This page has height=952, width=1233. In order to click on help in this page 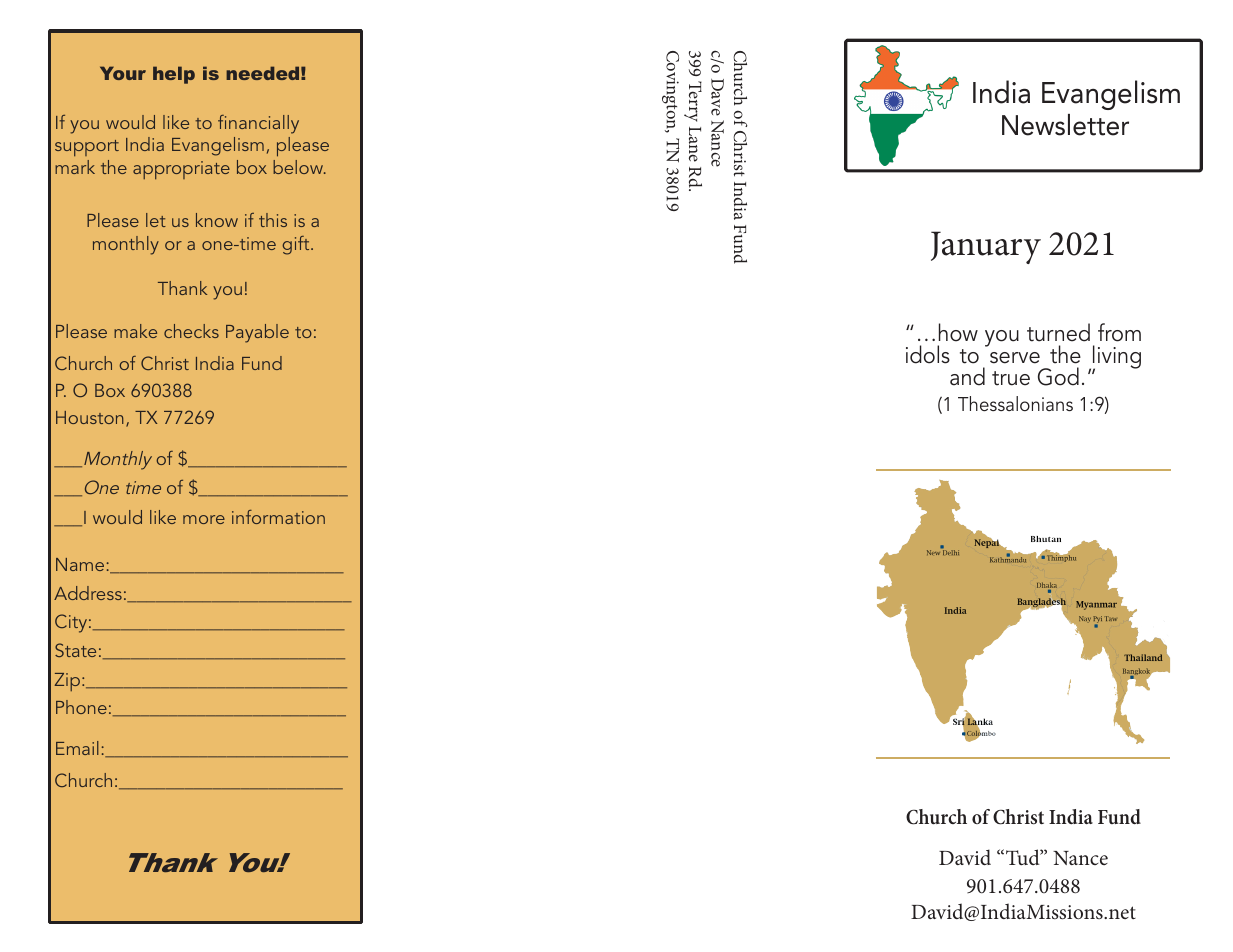, I will do `click(174, 75)`.
